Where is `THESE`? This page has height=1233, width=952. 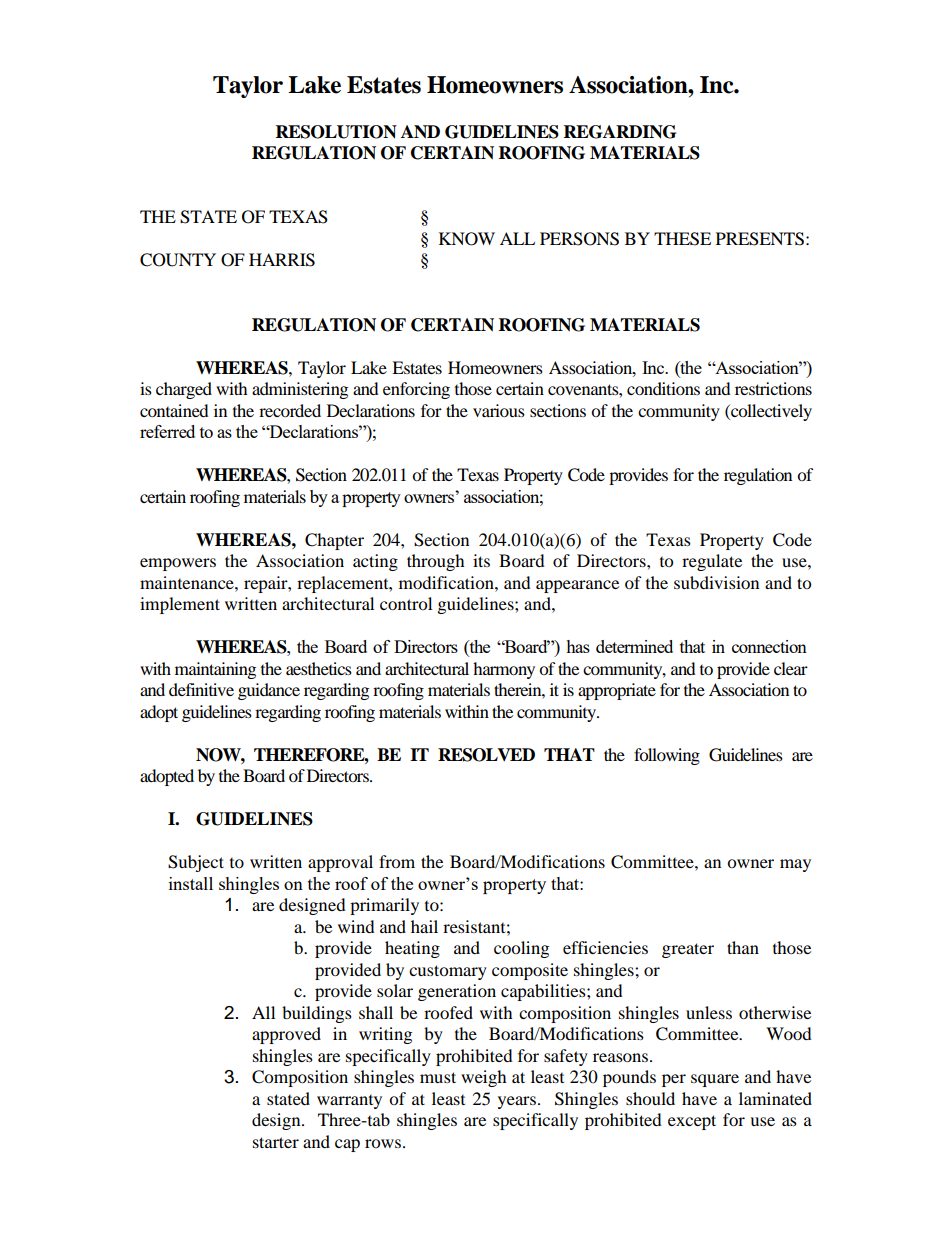
THESE is located at coordinates (682, 239).
